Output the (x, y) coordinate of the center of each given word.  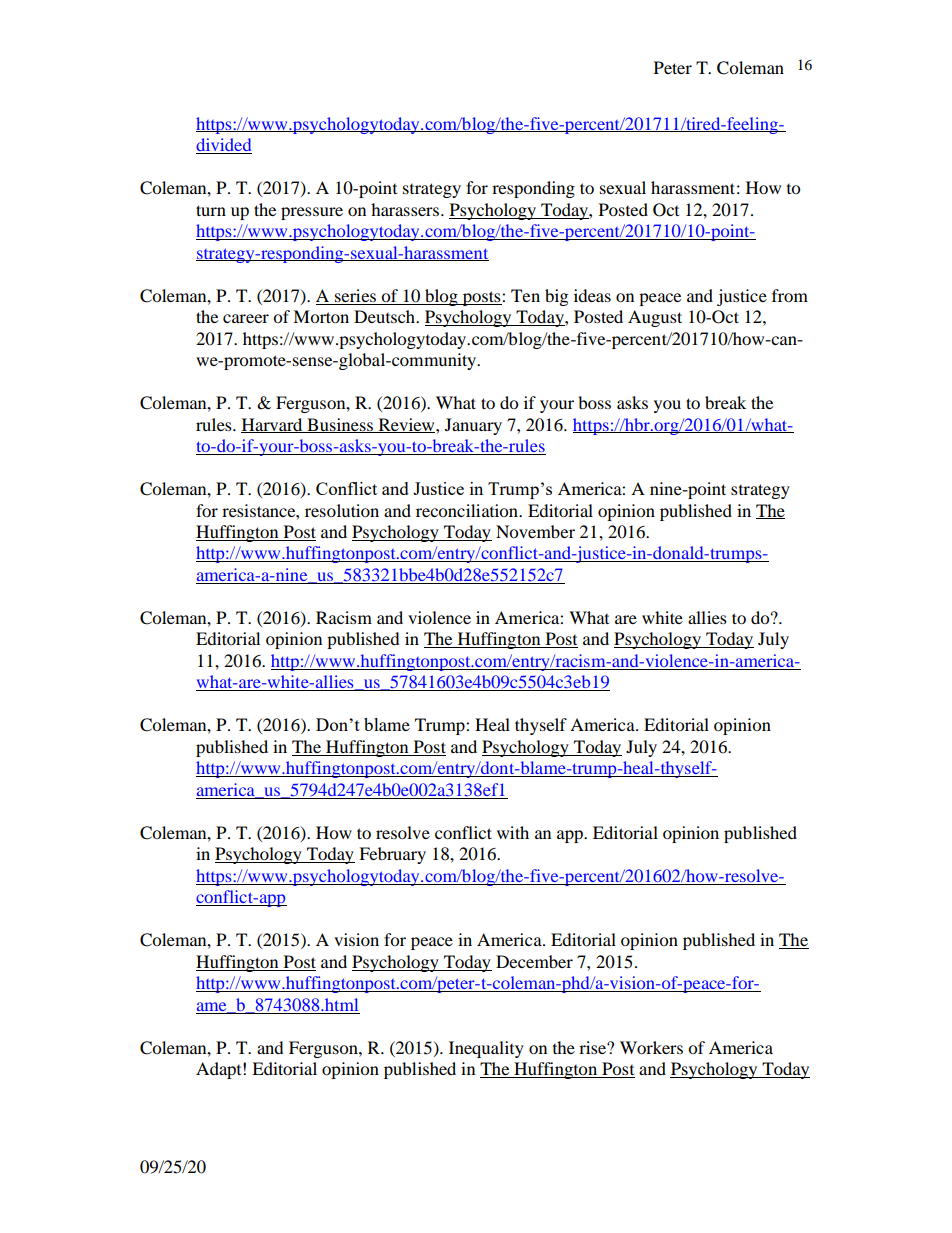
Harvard (273, 425)
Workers (651, 1047)
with (513, 832)
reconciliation (468, 510)
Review (406, 425)
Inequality (486, 1049)
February (392, 855)
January (473, 426)
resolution (342, 510)
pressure (312, 213)
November (535, 531)
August (655, 318)
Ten (525, 295)
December (534, 961)
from (790, 295)
